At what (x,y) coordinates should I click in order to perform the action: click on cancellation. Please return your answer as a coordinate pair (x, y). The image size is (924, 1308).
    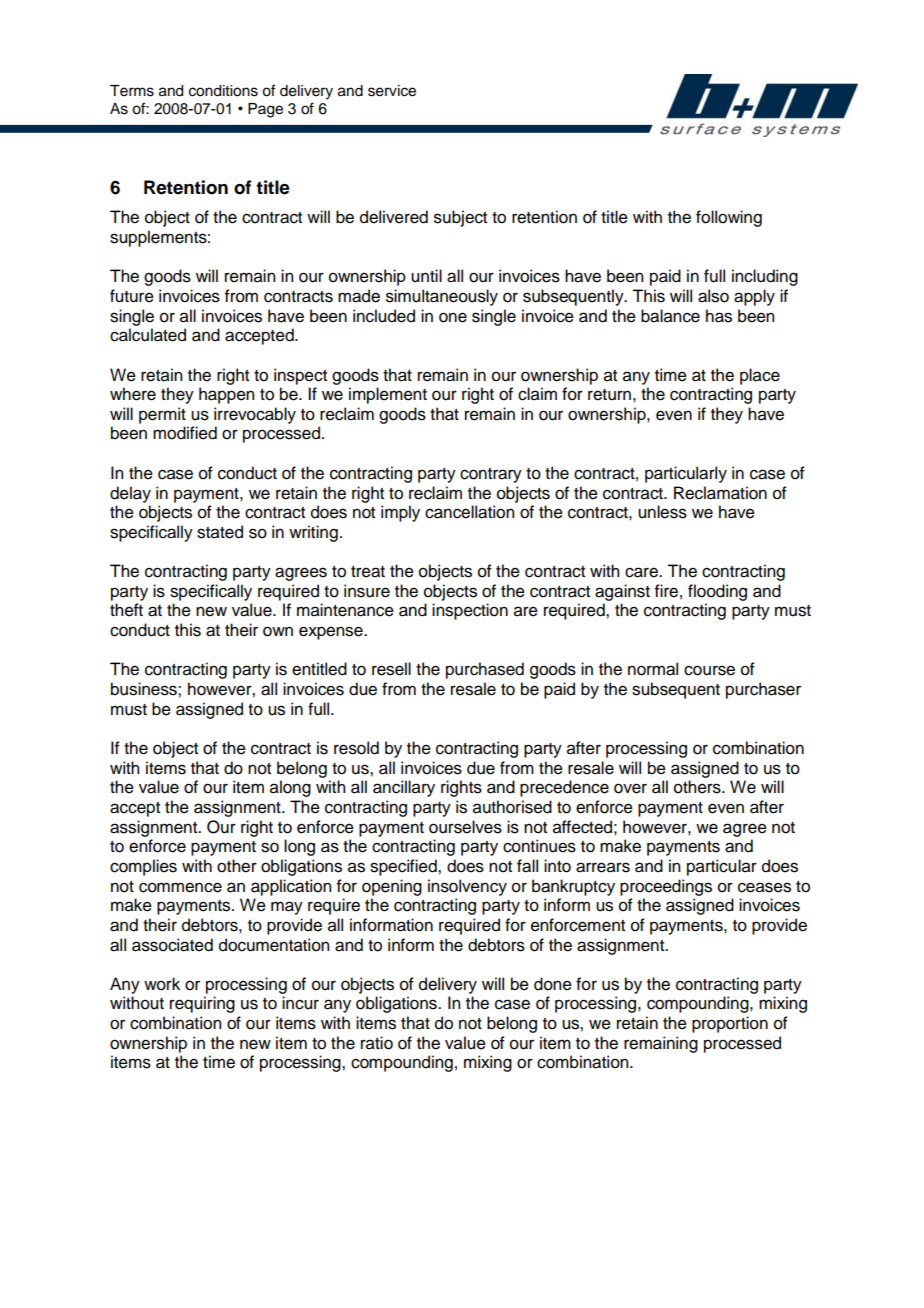
    Looking at the image, I should click on (469, 512).
